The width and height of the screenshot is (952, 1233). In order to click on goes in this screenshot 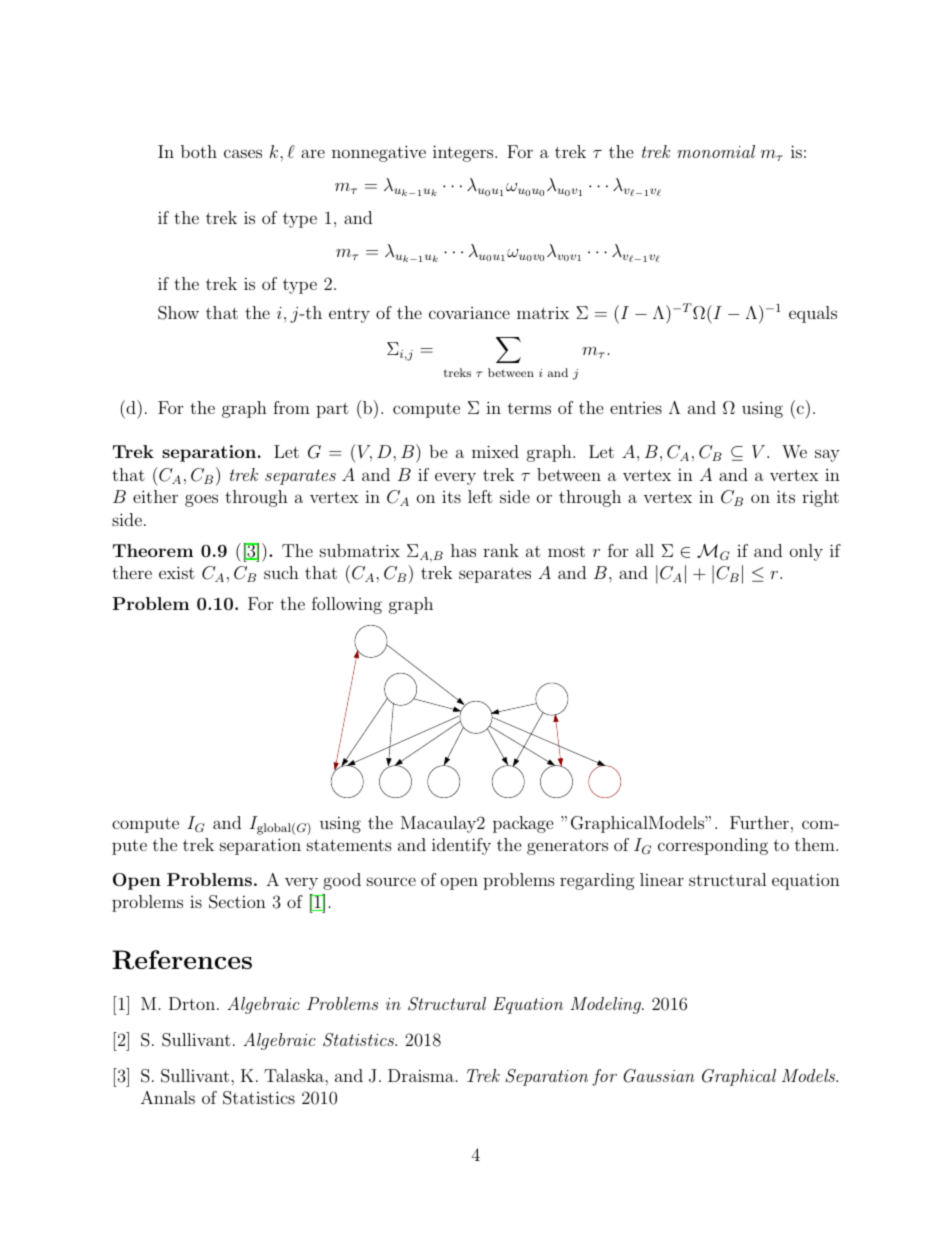, I will do `click(201, 500)`.
